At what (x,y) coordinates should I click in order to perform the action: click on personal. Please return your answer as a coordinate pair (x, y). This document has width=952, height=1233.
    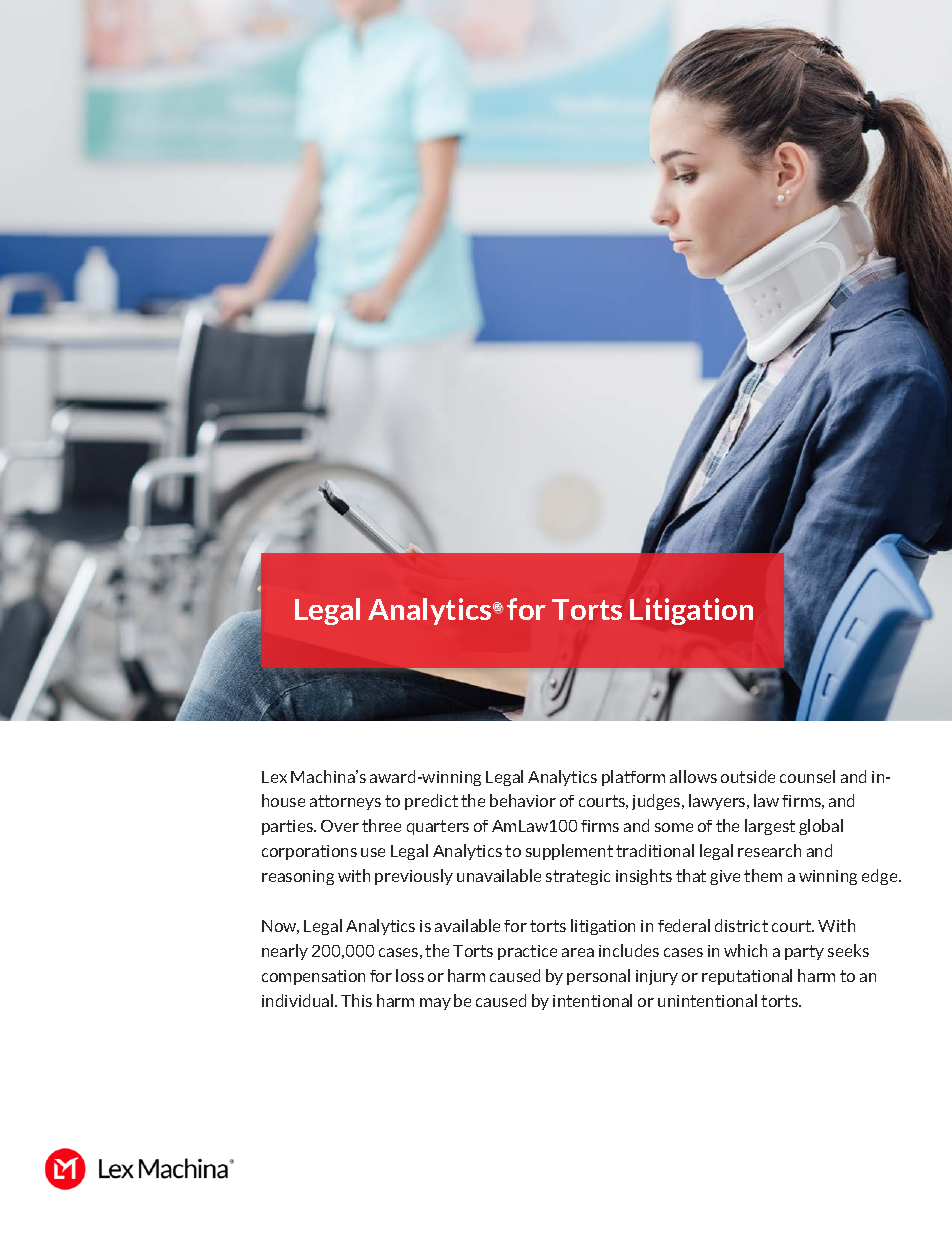
    Looking at the image, I should click on (598, 977).
